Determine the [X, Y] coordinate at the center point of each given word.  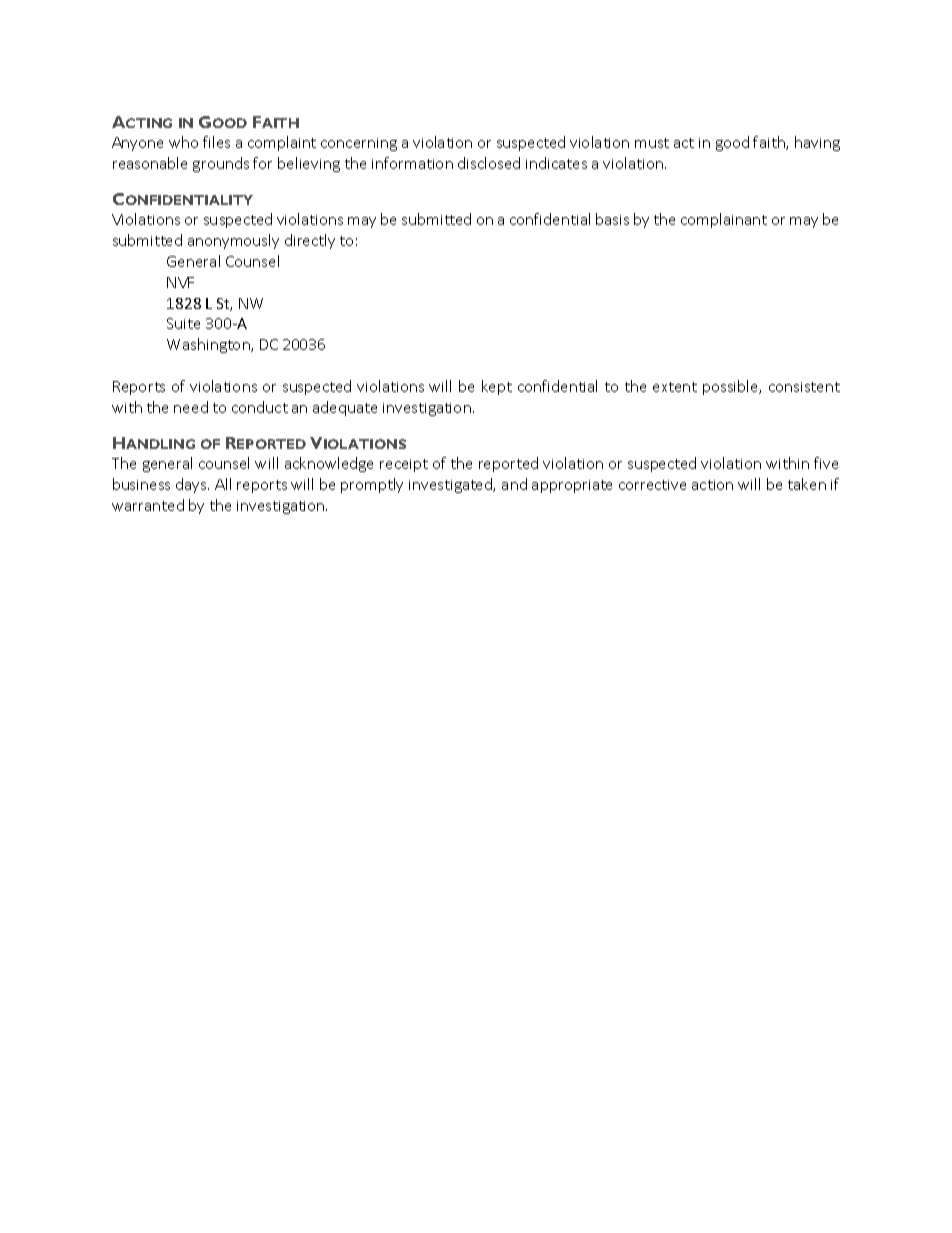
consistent [804, 387]
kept [497, 387]
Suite [183, 323]
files [216, 142]
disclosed [489, 163]
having [817, 143]
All [223, 484]
